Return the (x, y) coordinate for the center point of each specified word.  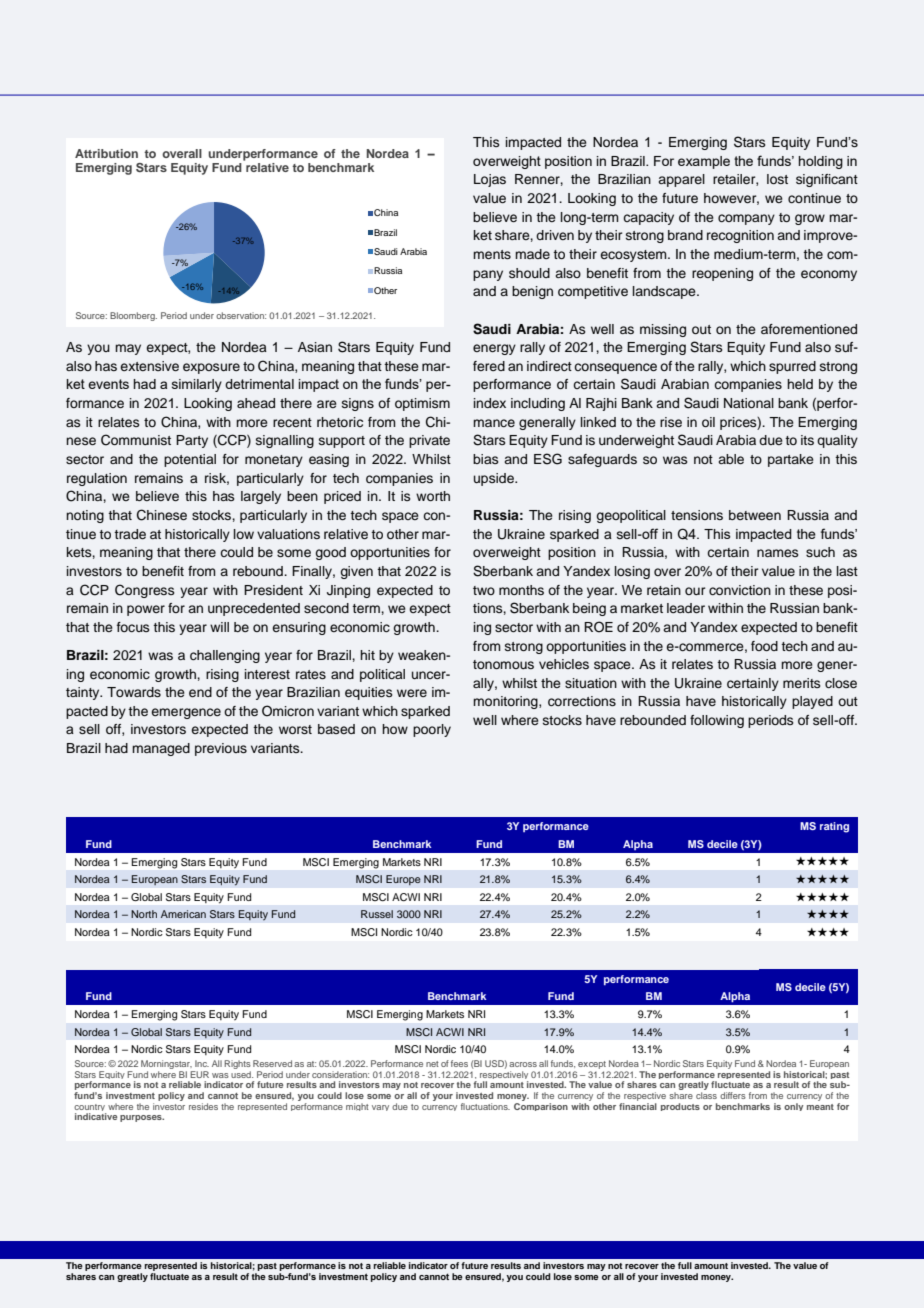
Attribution (106, 153)
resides (203, 1106)
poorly (432, 730)
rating (834, 827)
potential (190, 460)
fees (459, 1063)
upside (495, 479)
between (755, 515)
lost (777, 179)
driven (555, 235)
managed (161, 749)
